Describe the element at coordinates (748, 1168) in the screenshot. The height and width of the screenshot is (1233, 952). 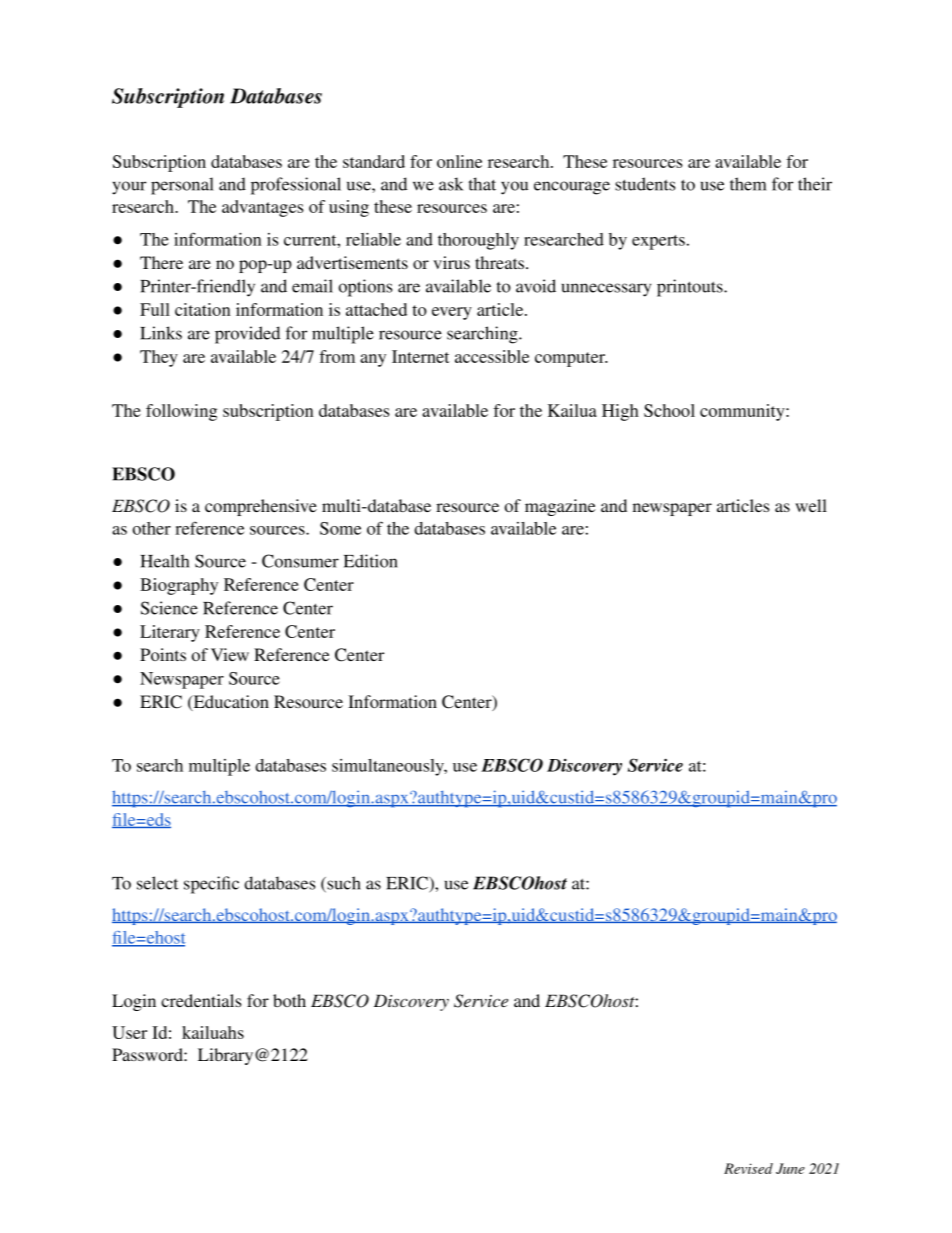
I see `Revised` at that location.
